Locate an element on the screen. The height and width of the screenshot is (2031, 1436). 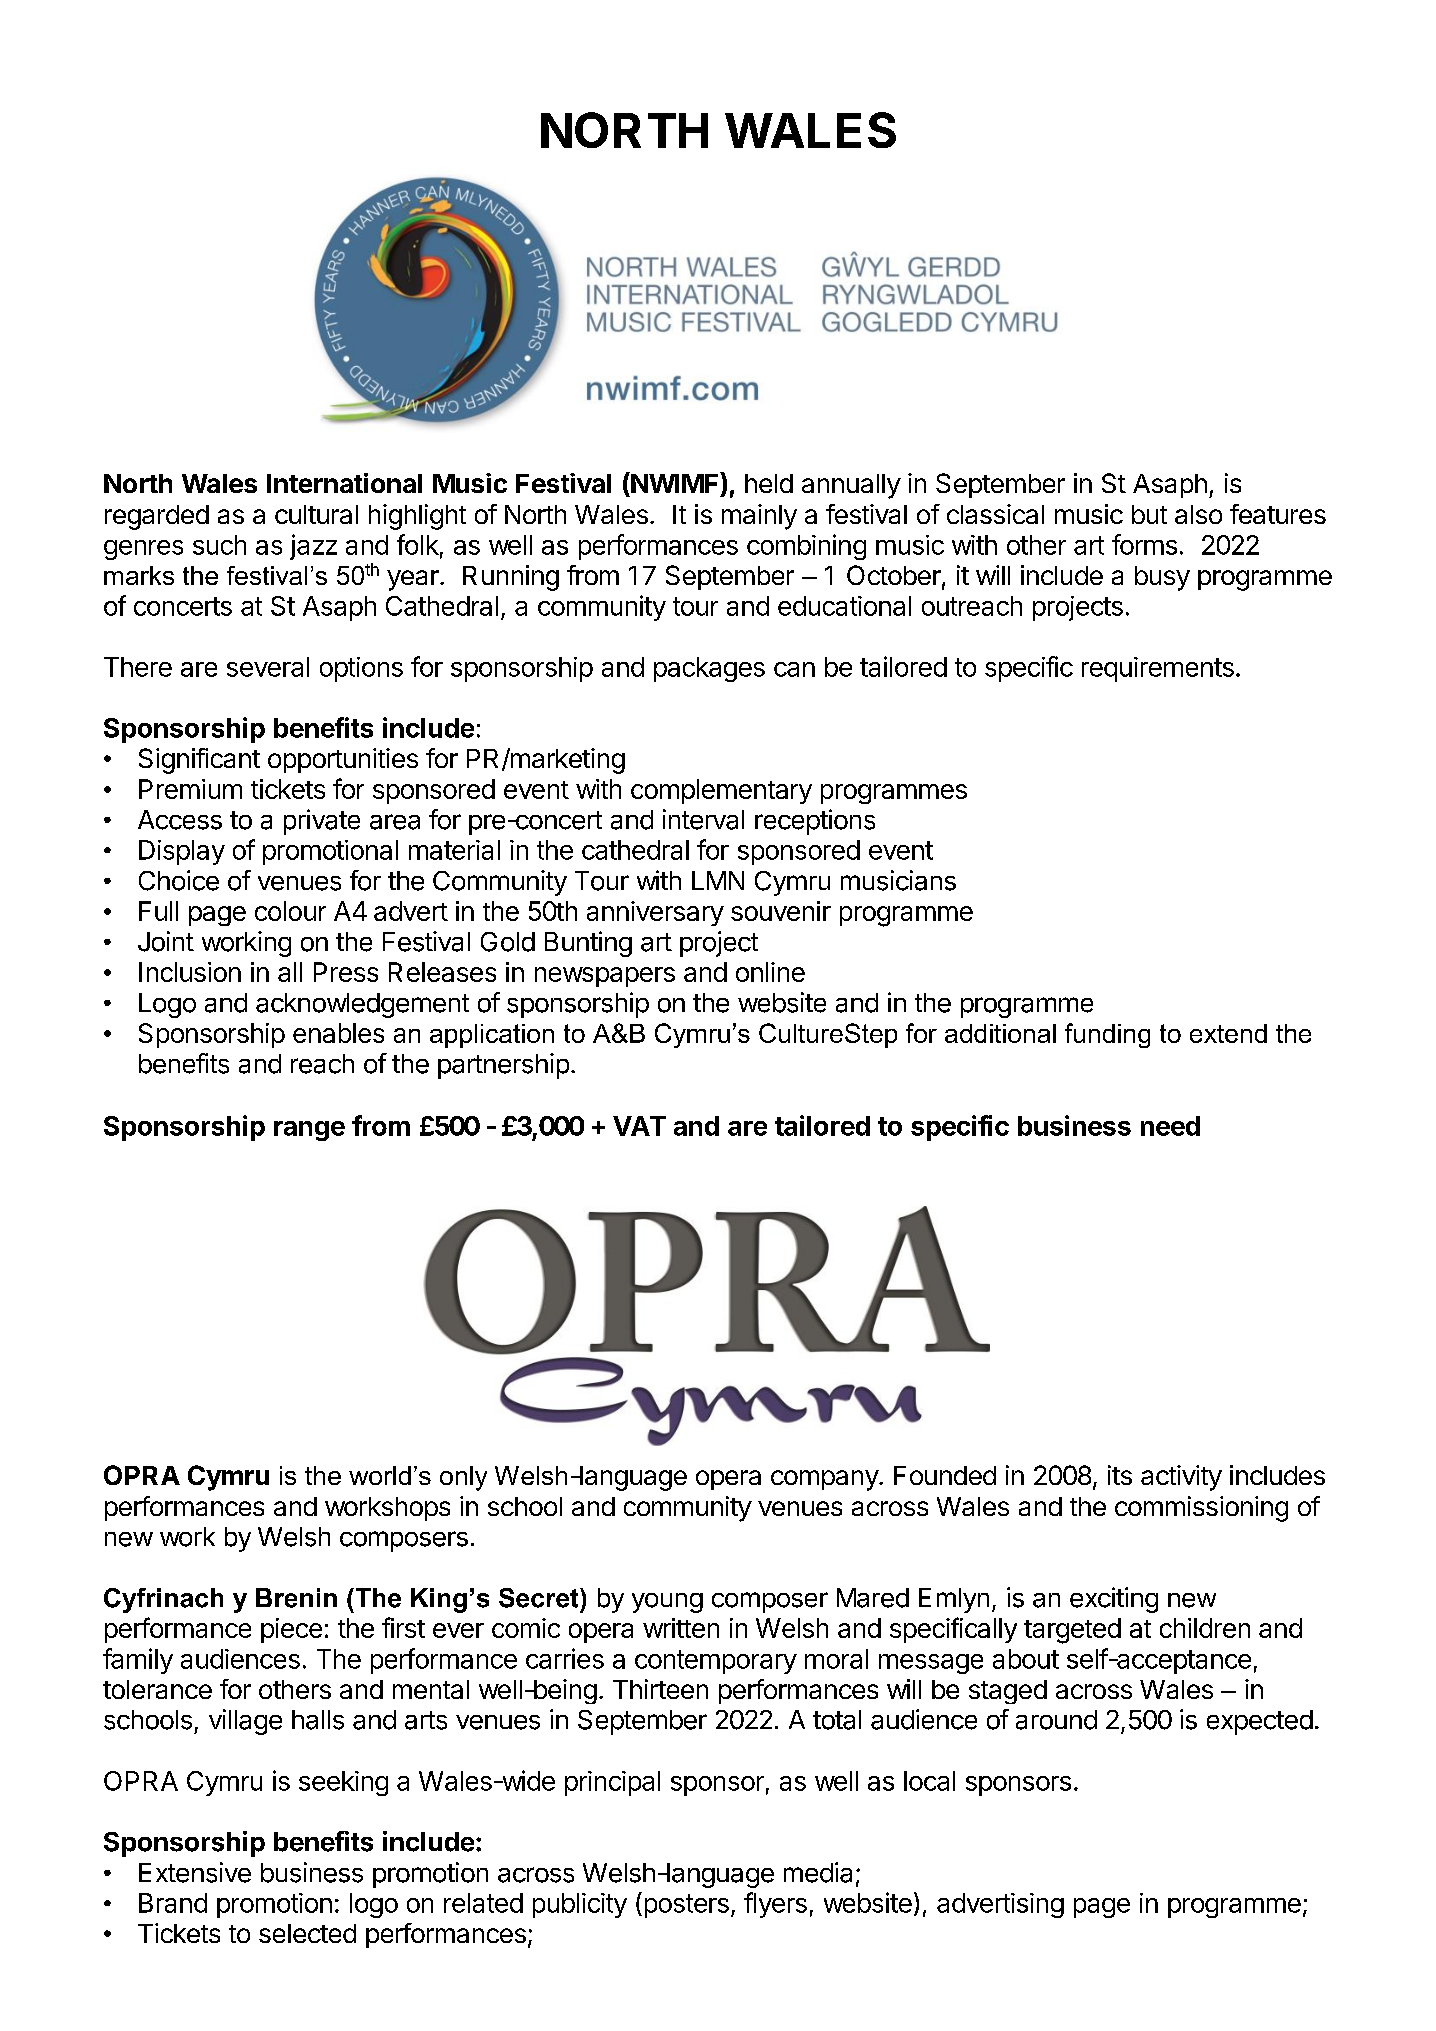
selected is located at coordinates (307, 1933).
